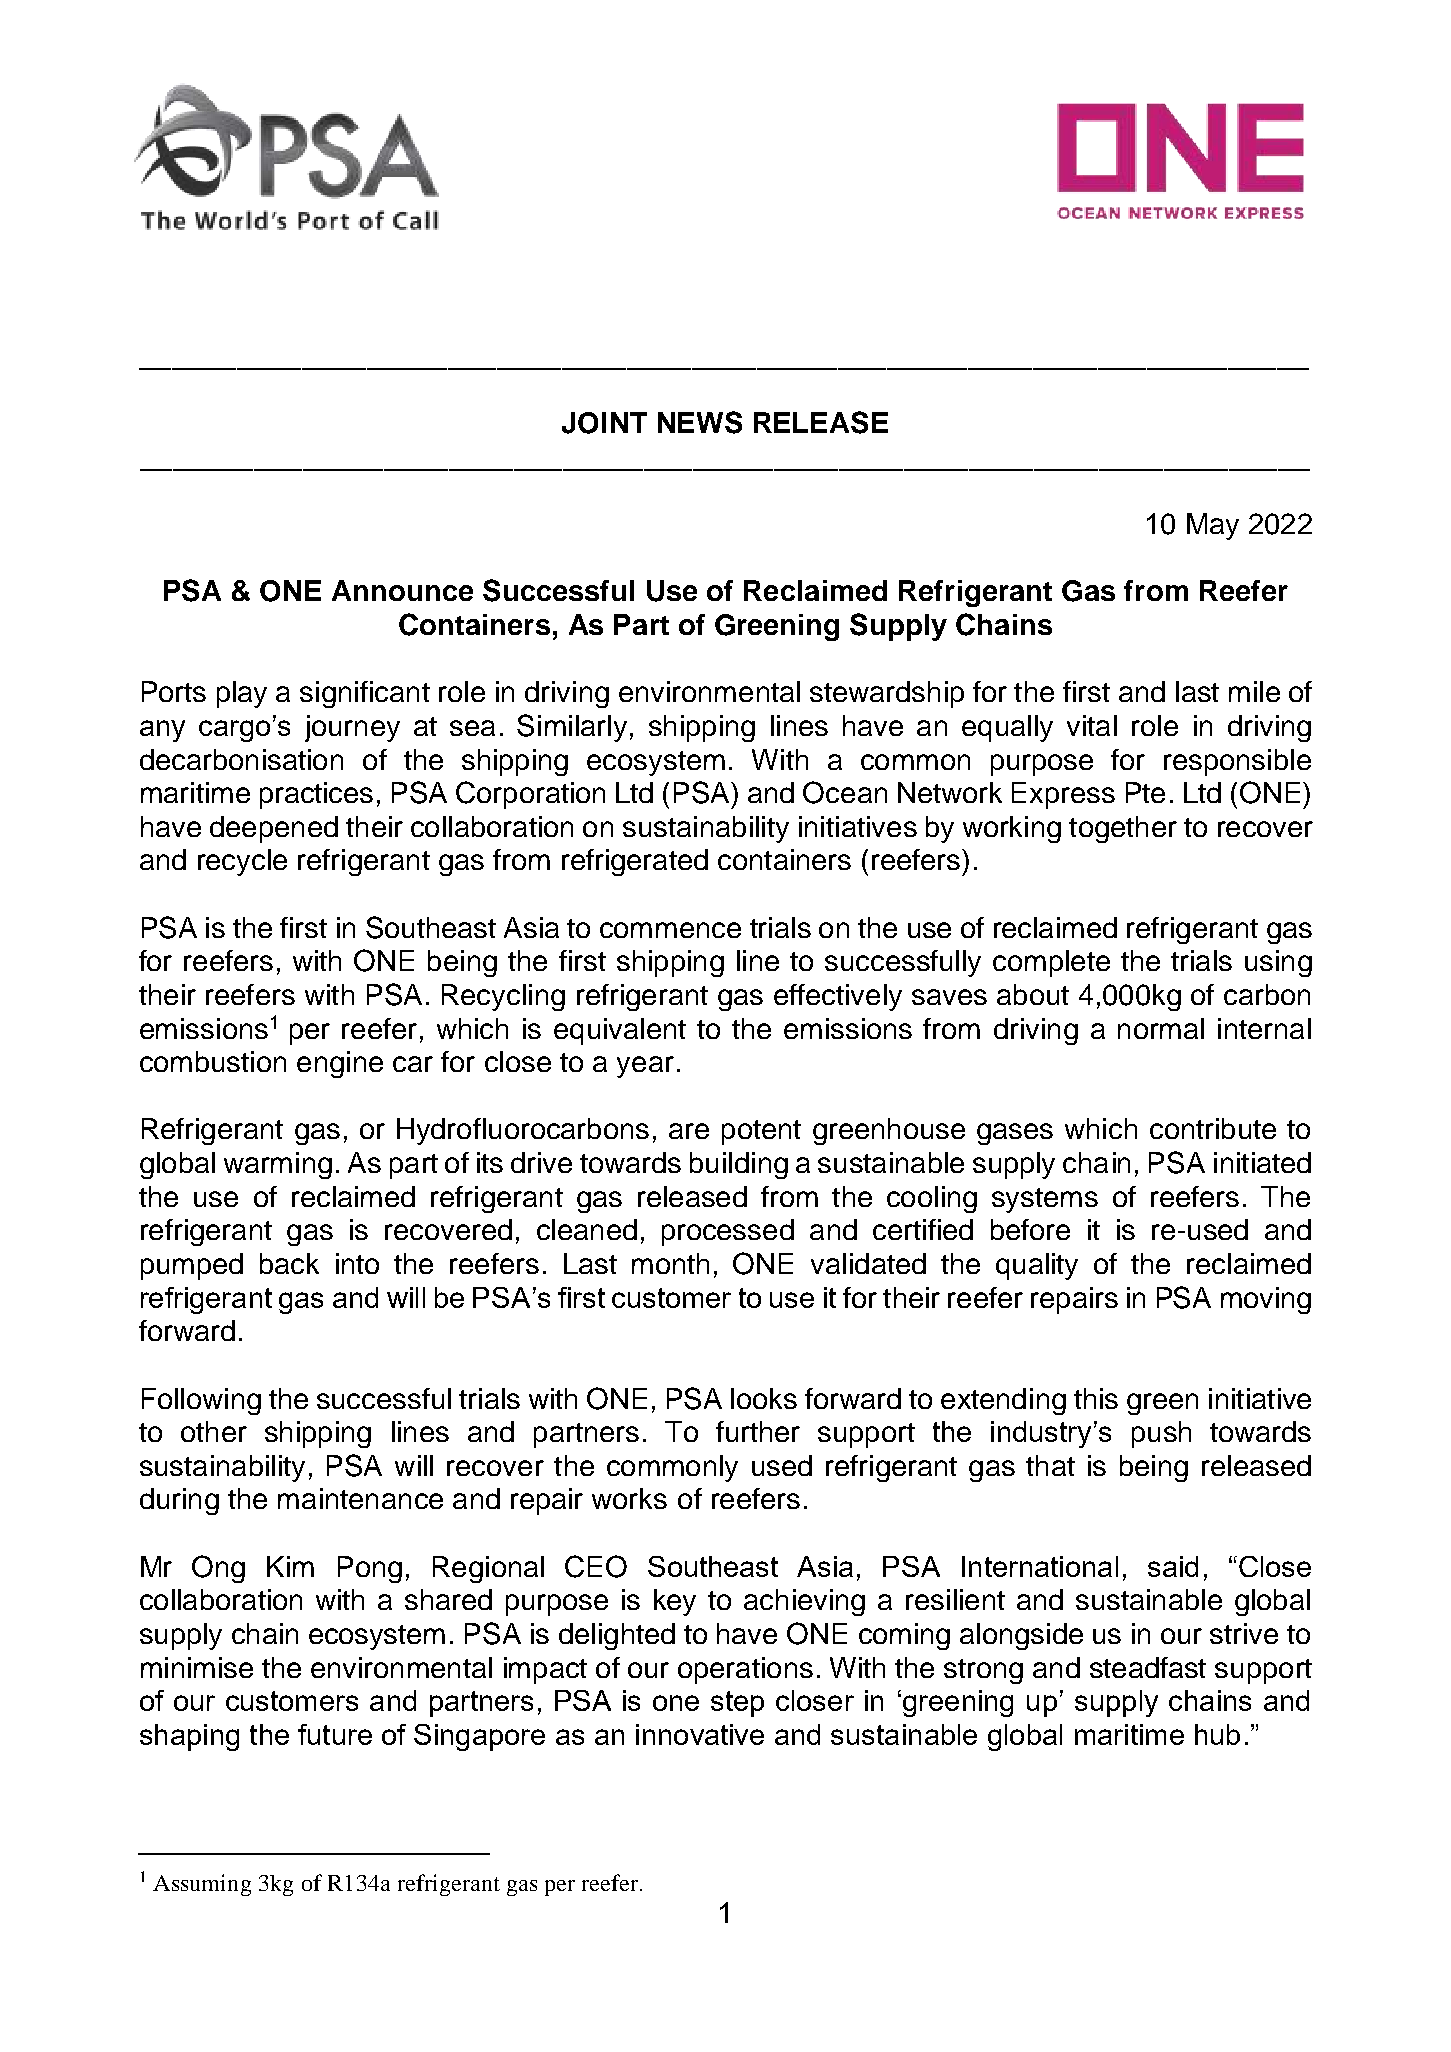 Image resolution: width=1451 pixels, height=2052 pixels. I want to click on May, so click(1213, 526).
